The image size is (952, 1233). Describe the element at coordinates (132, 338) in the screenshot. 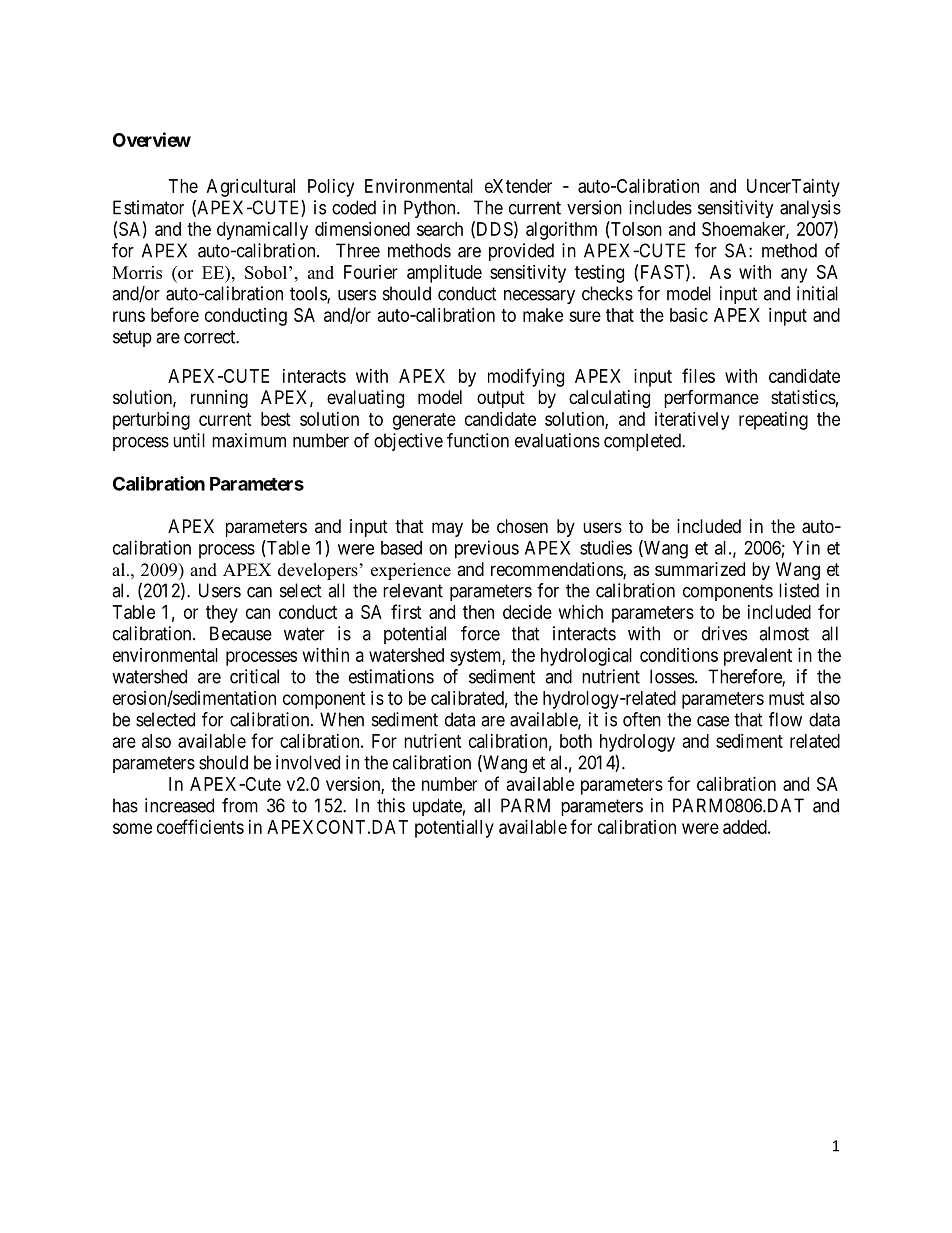

I see `setup` at that location.
